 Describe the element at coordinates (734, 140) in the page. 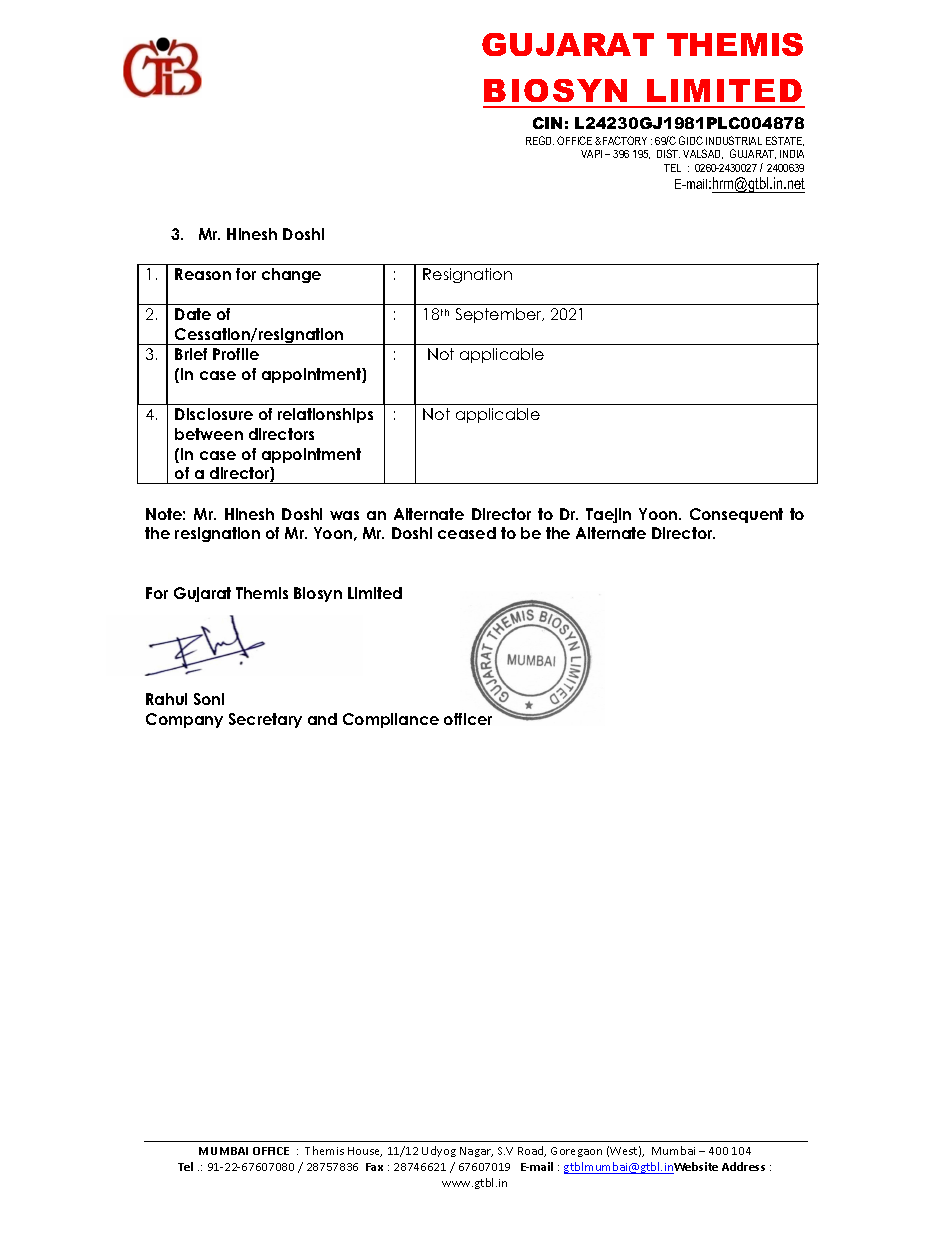

I see `INDUSTRIAL` at that location.
